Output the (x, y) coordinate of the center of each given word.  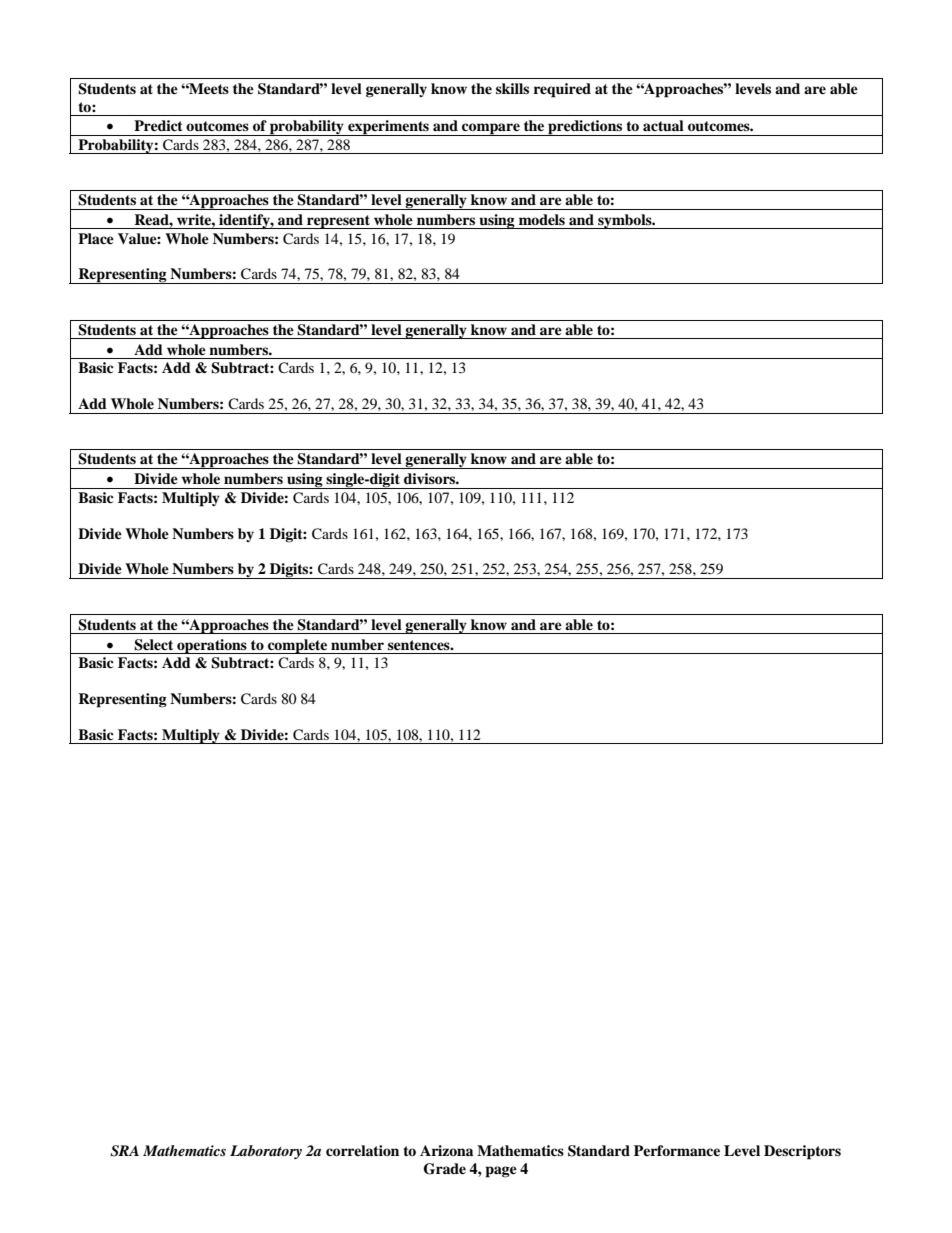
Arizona (446, 1150)
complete (297, 646)
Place (96, 238)
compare (491, 129)
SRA (124, 1151)
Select (153, 645)
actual (663, 125)
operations (212, 646)
